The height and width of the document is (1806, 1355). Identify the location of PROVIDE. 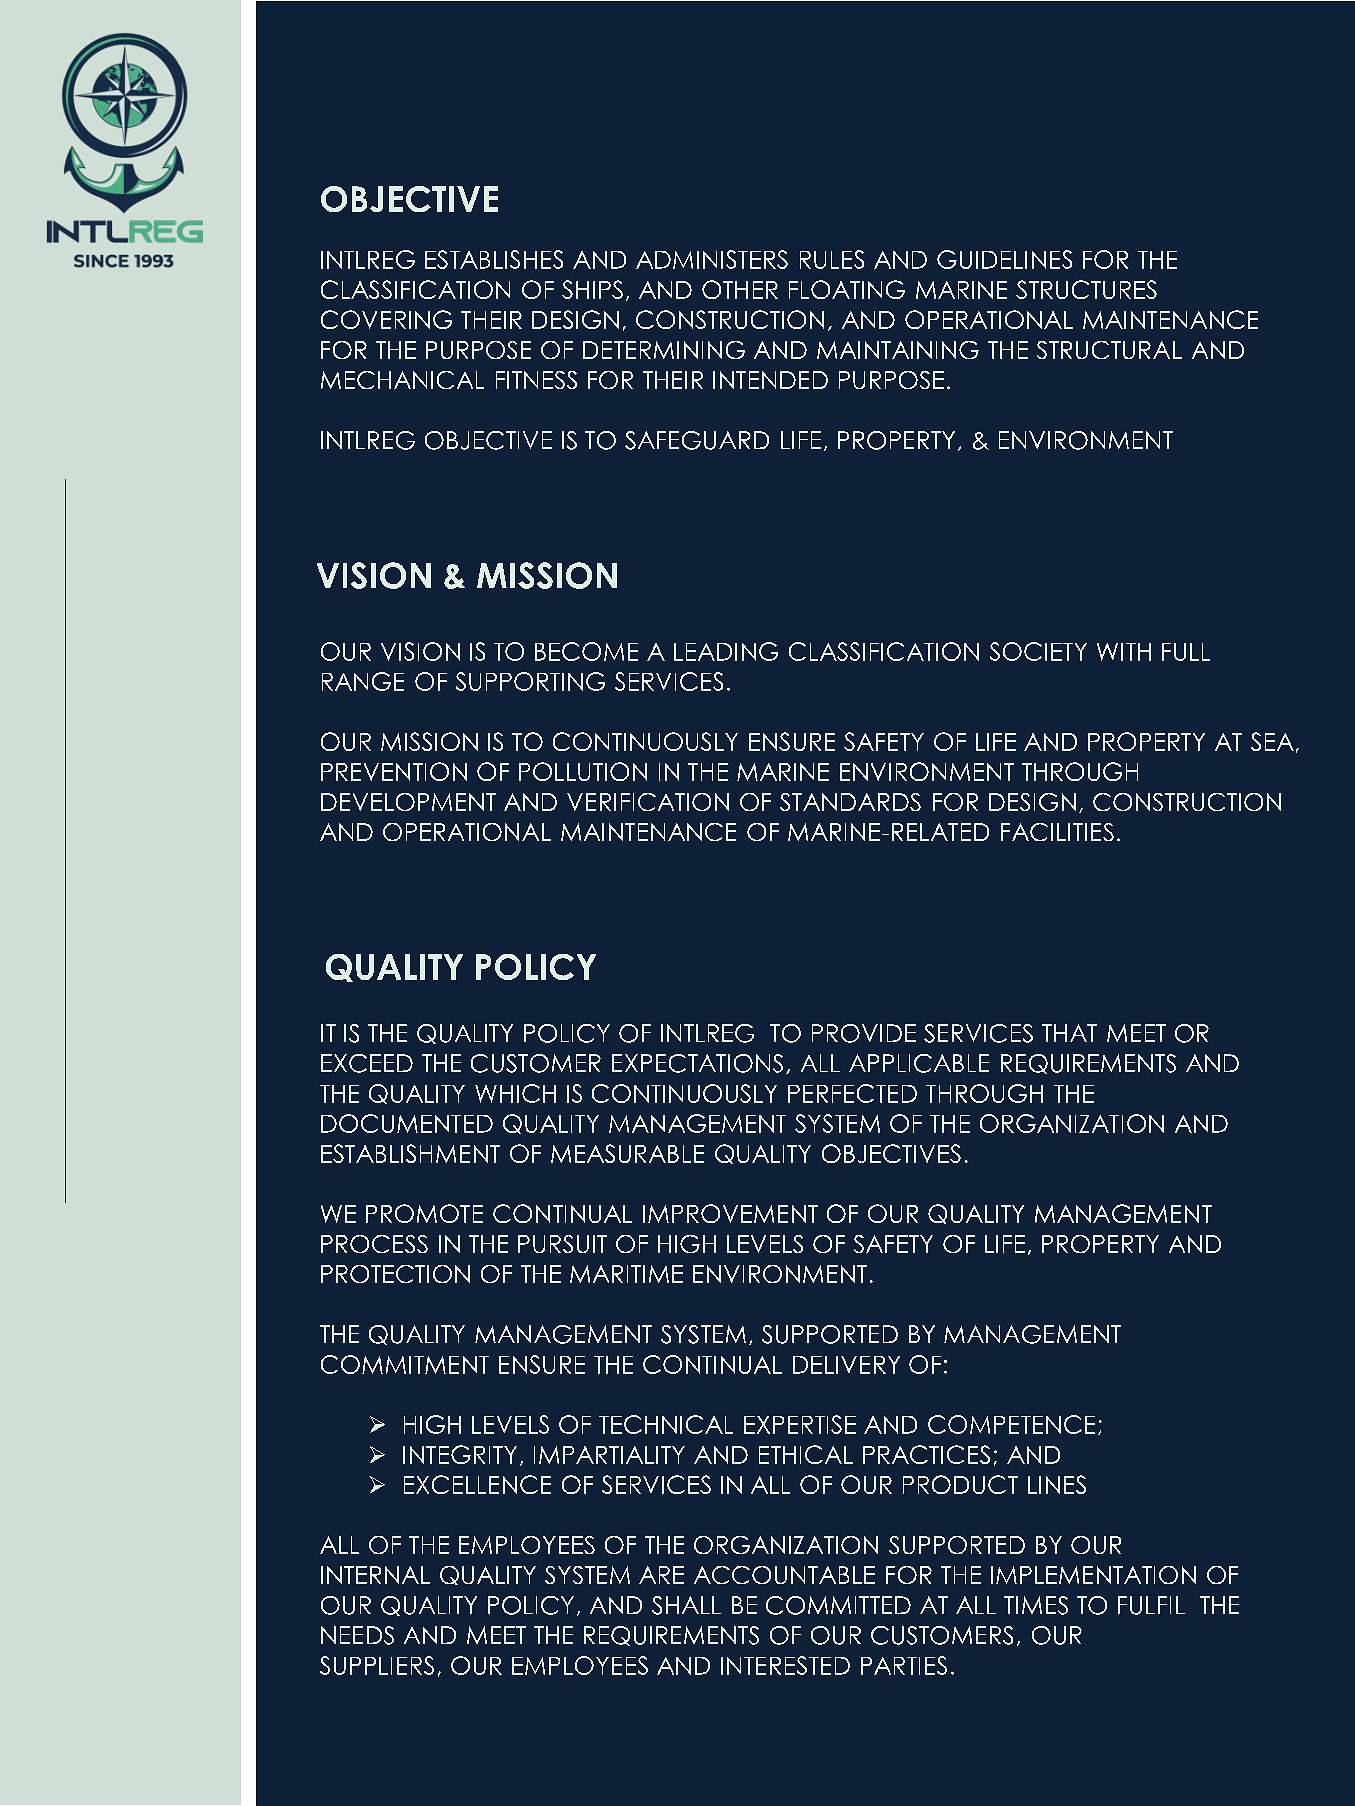
(864, 1033).
